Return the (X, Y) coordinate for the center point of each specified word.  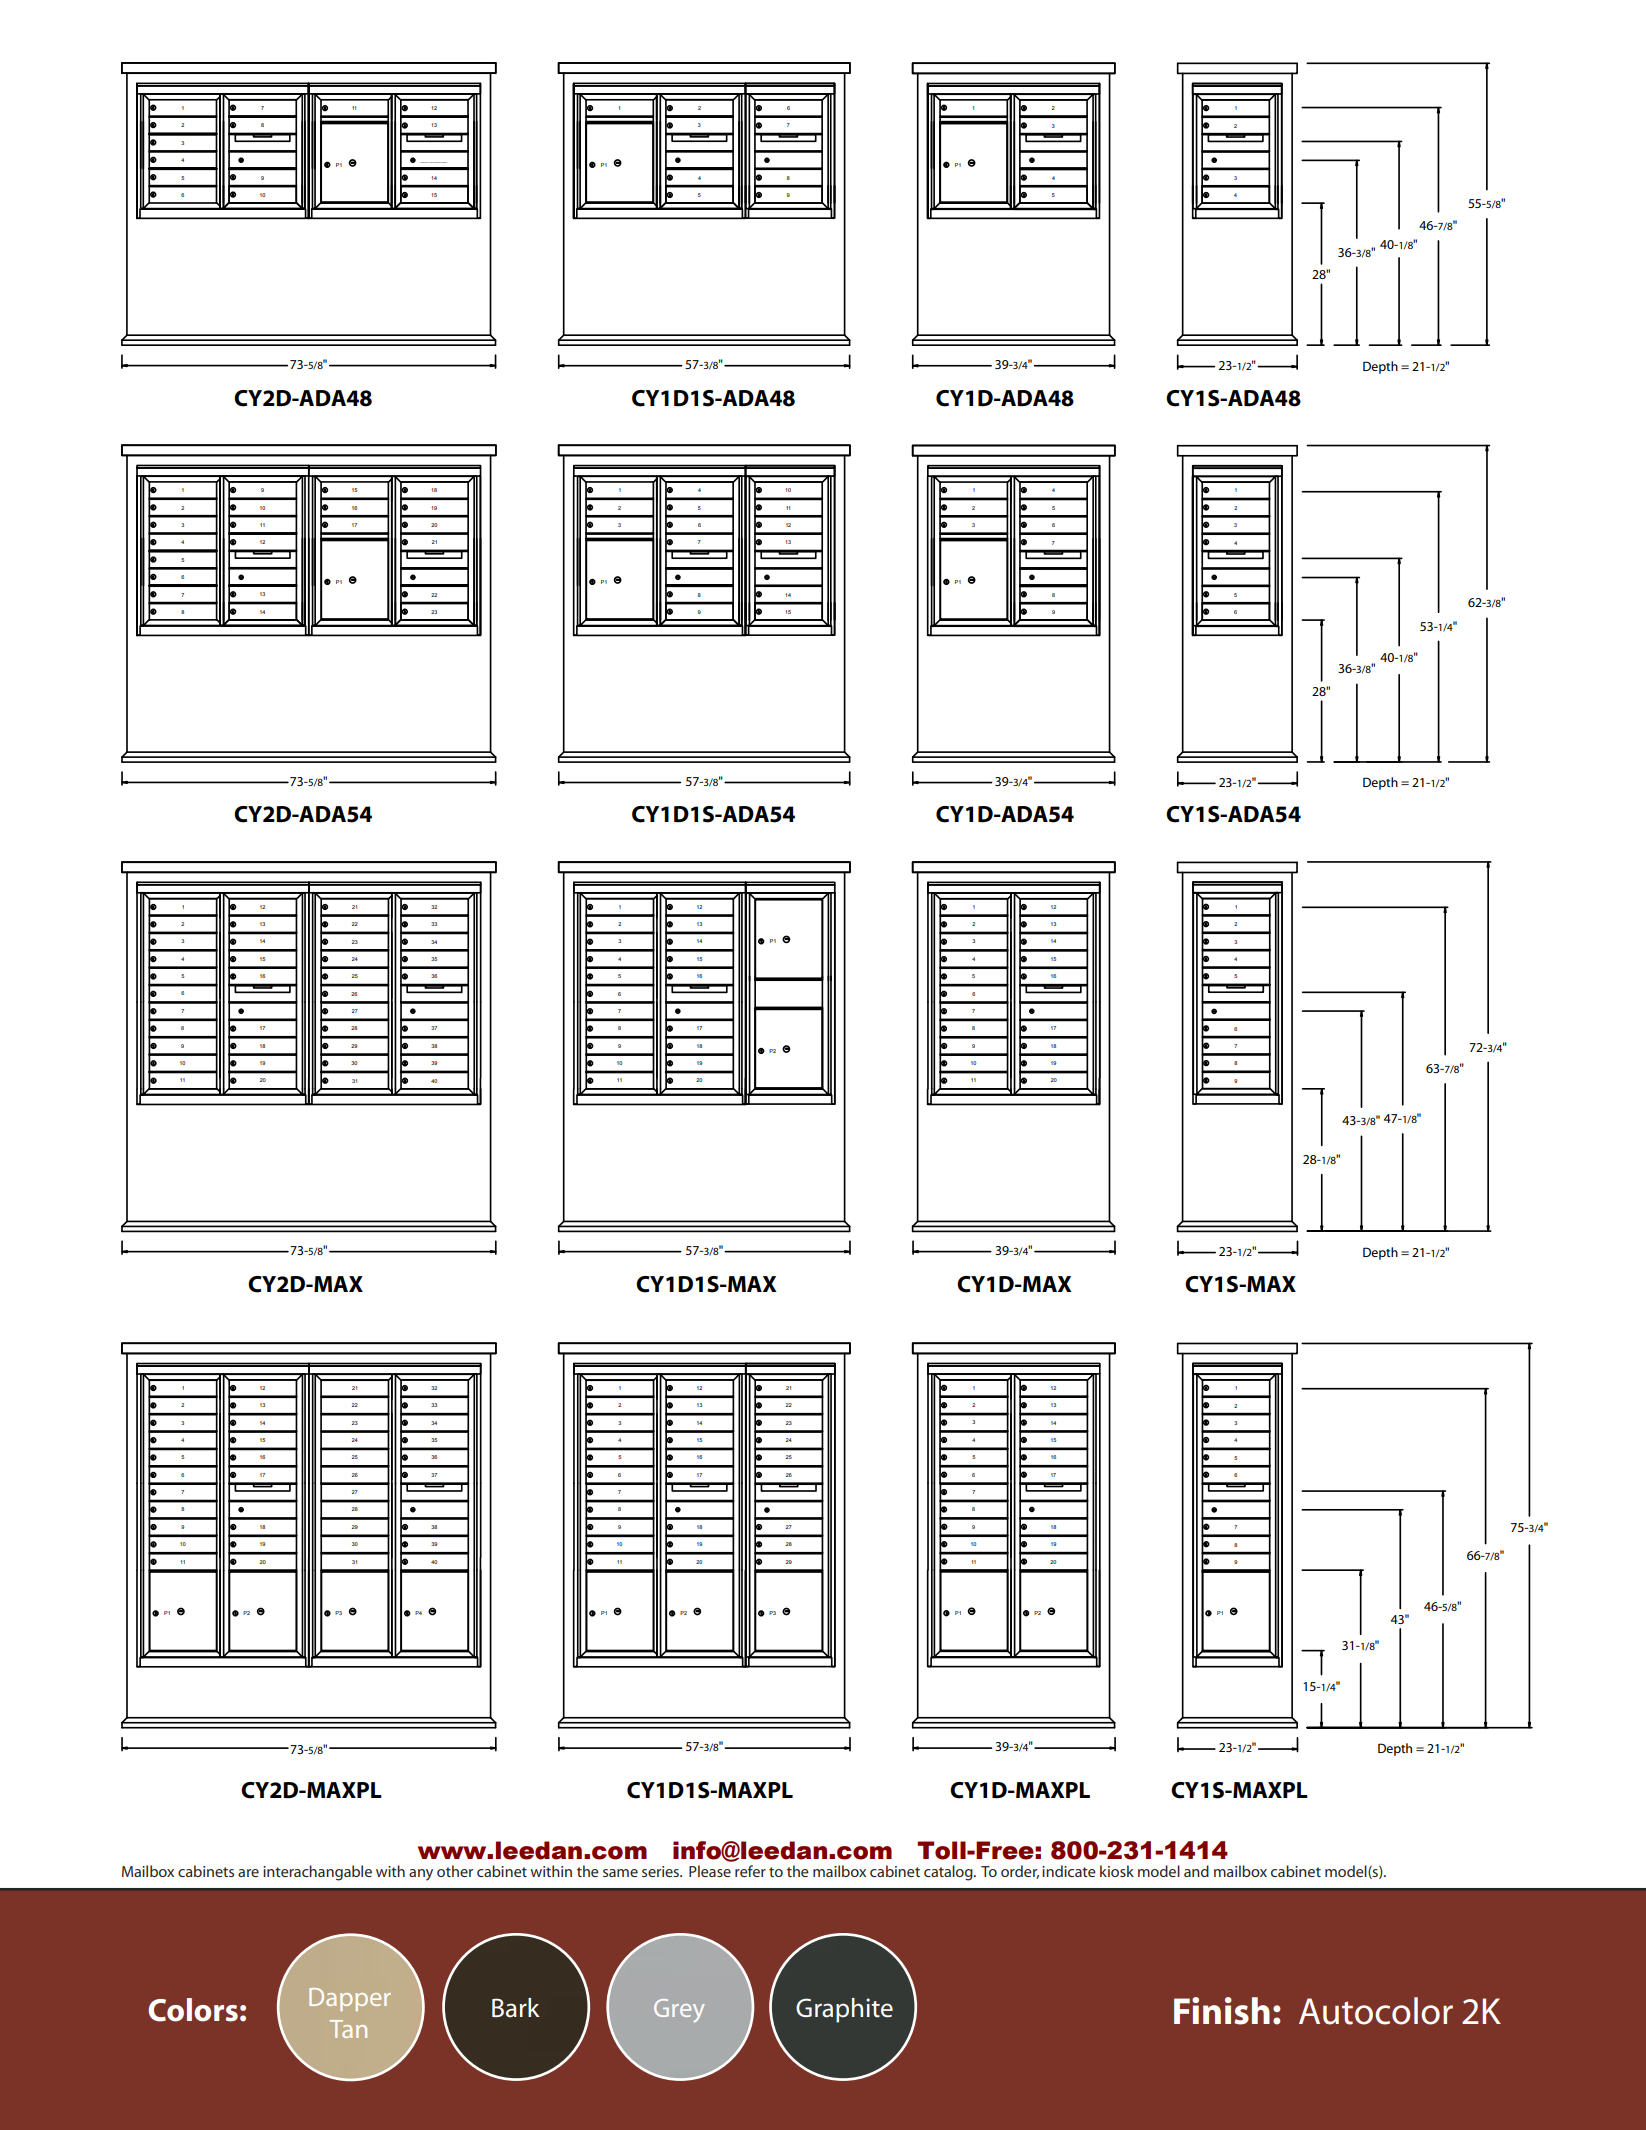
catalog (949, 1873)
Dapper (350, 1999)
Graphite (844, 2010)
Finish (1222, 2011)
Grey (679, 2011)
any (421, 1875)
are (248, 1873)
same (620, 1873)
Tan (348, 2029)
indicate (1069, 1871)
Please (710, 1871)
